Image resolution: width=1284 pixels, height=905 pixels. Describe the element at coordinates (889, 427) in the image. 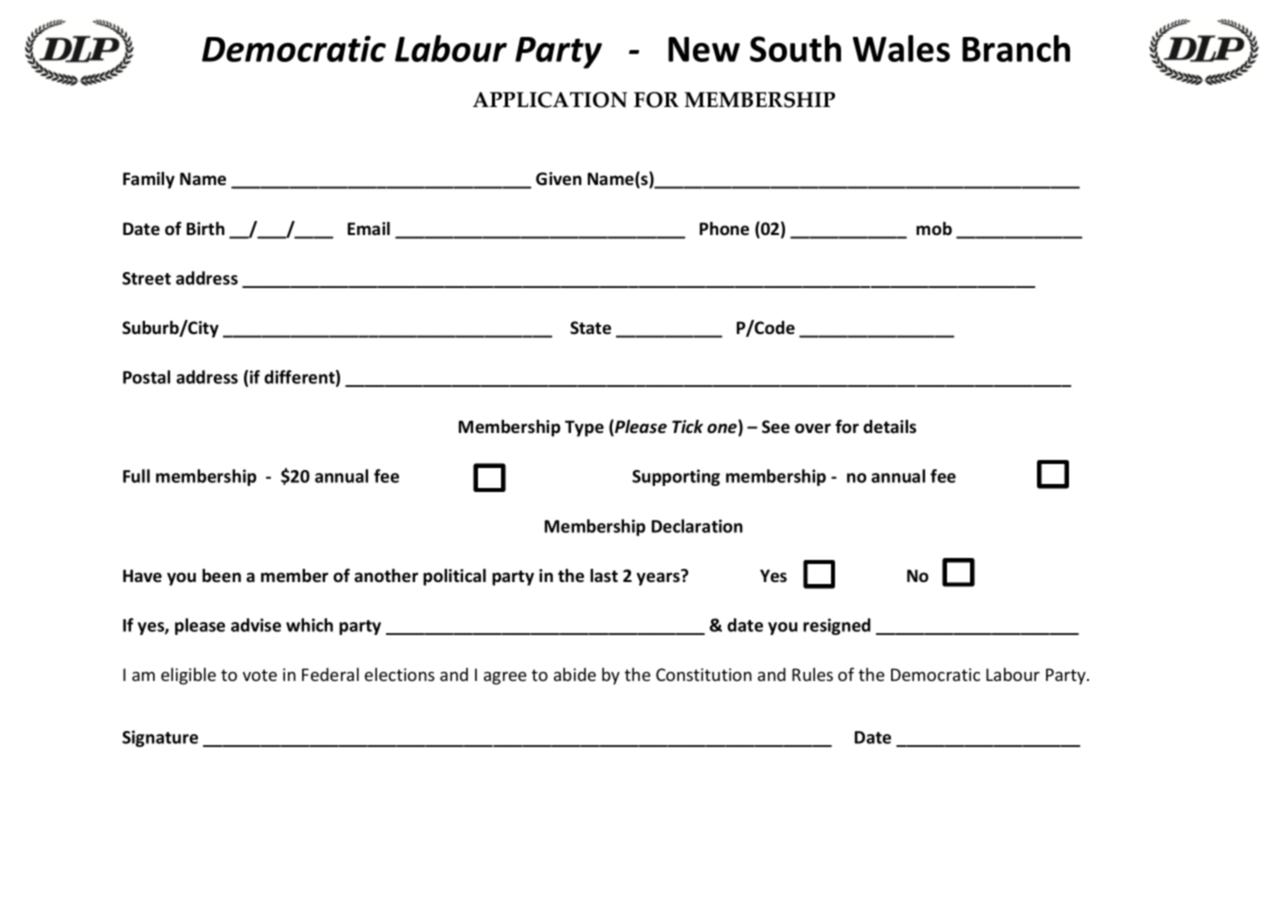

I see `details` at that location.
